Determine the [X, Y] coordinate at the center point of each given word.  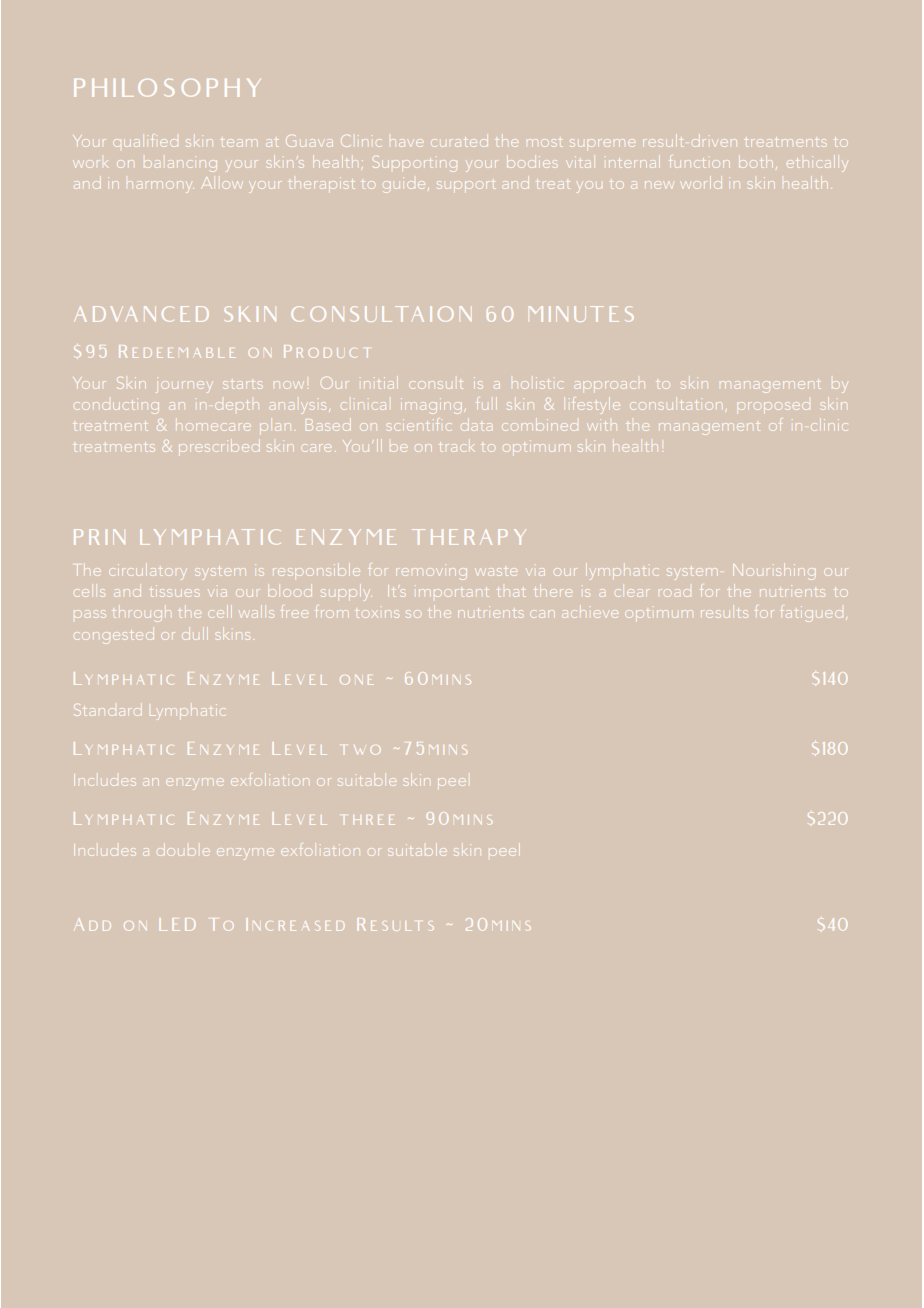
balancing [180, 164]
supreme [602, 143]
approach [609, 385]
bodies [532, 162]
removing [431, 572]
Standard [108, 710]
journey [183, 385]
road [675, 593]
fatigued [812, 614]
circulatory [147, 572]
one [356, 680]
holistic [537, 383]
